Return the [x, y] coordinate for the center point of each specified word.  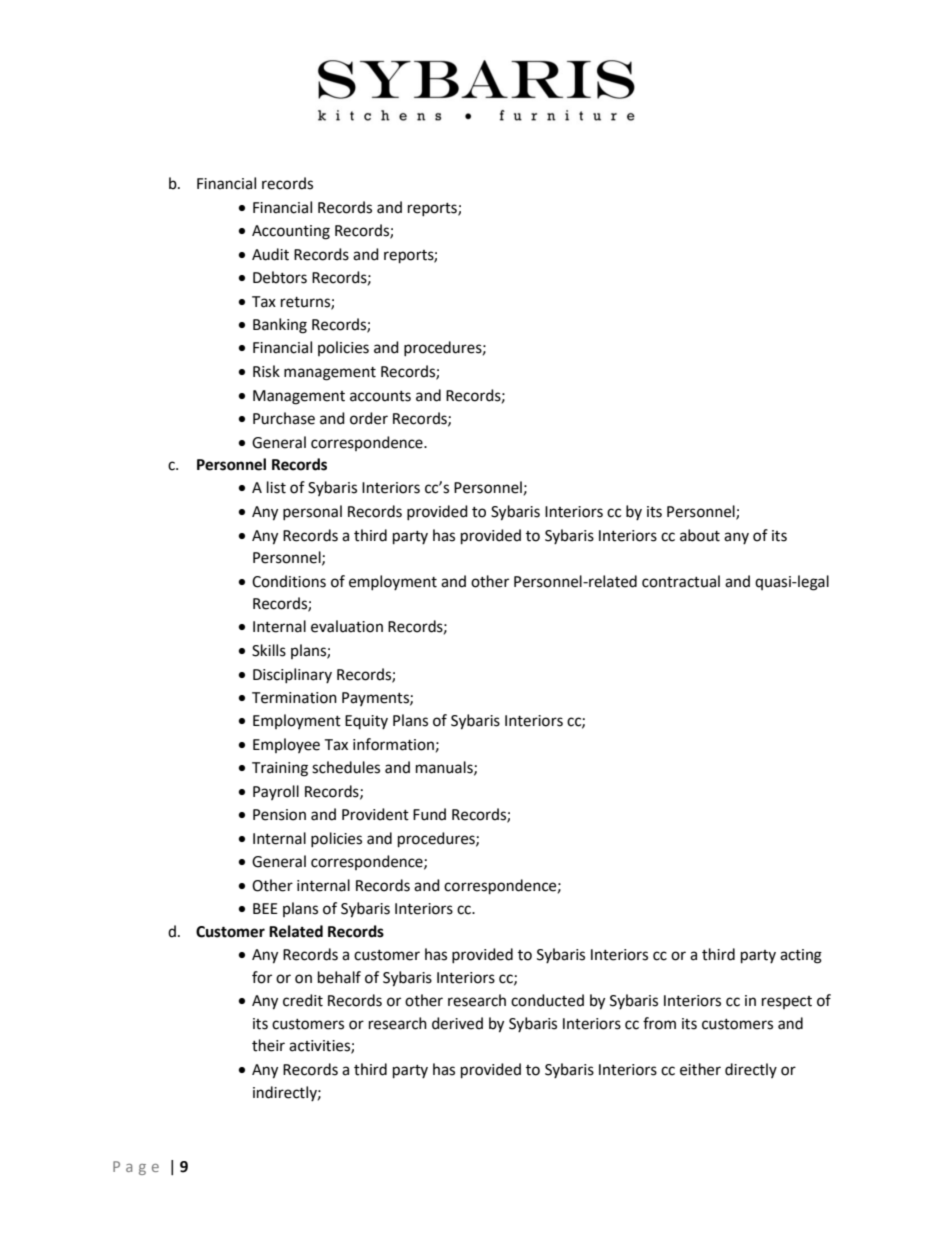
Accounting [291, 232]
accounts [380, 396]
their [268, 1045]
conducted [547, 1000]
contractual [681, 581]
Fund [429, 814]
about [700, 535]
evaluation [347, 626]
